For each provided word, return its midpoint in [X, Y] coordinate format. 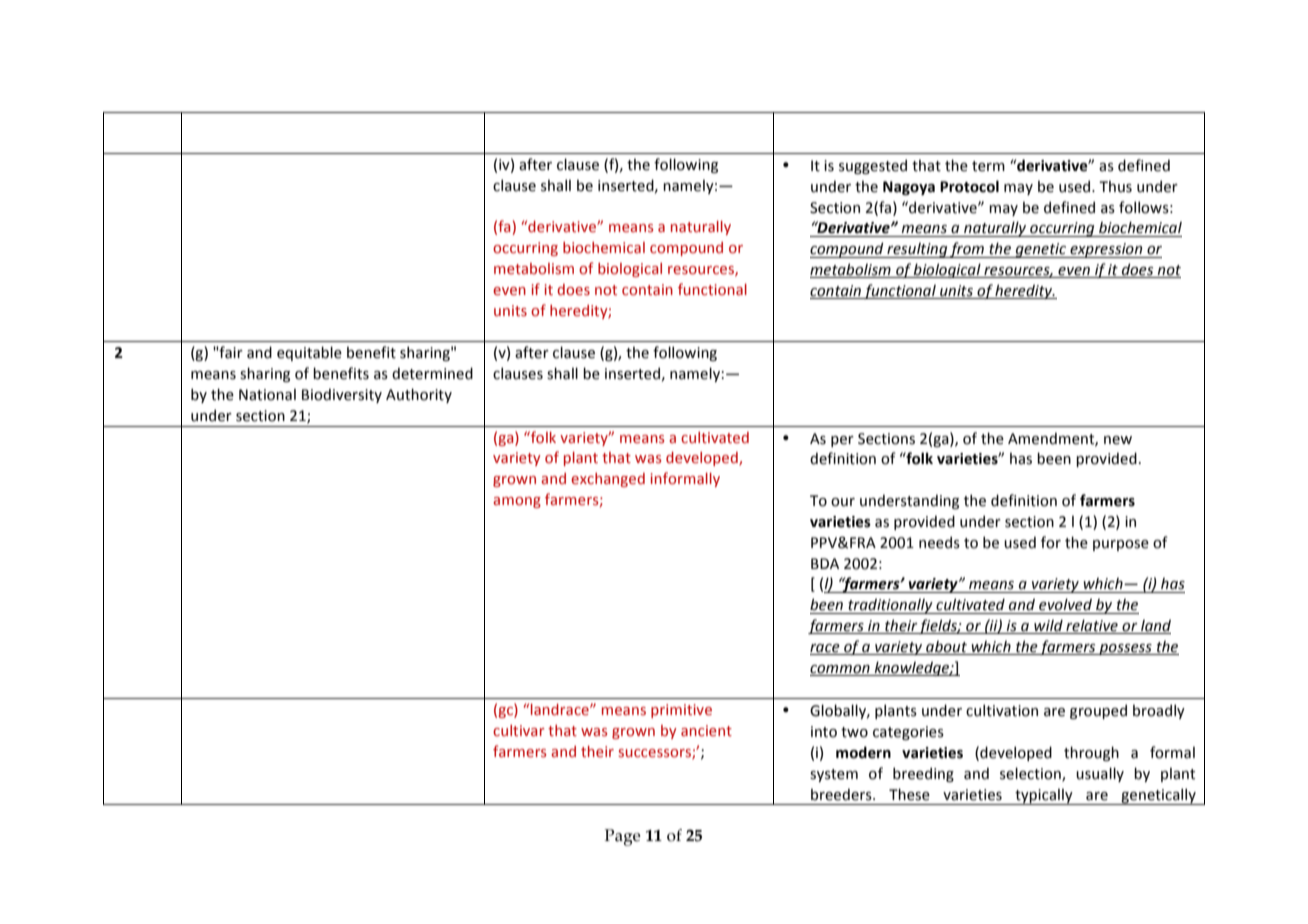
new [1118, 440]
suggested [873, 166]
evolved [1065, 604]
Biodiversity [342, 395]
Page [623, 837]
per [842, 441]
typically [1044, 797]
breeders [842, 794]
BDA [825, 563]
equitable [309, 353]
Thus [1115, 187]
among [517, 502]
